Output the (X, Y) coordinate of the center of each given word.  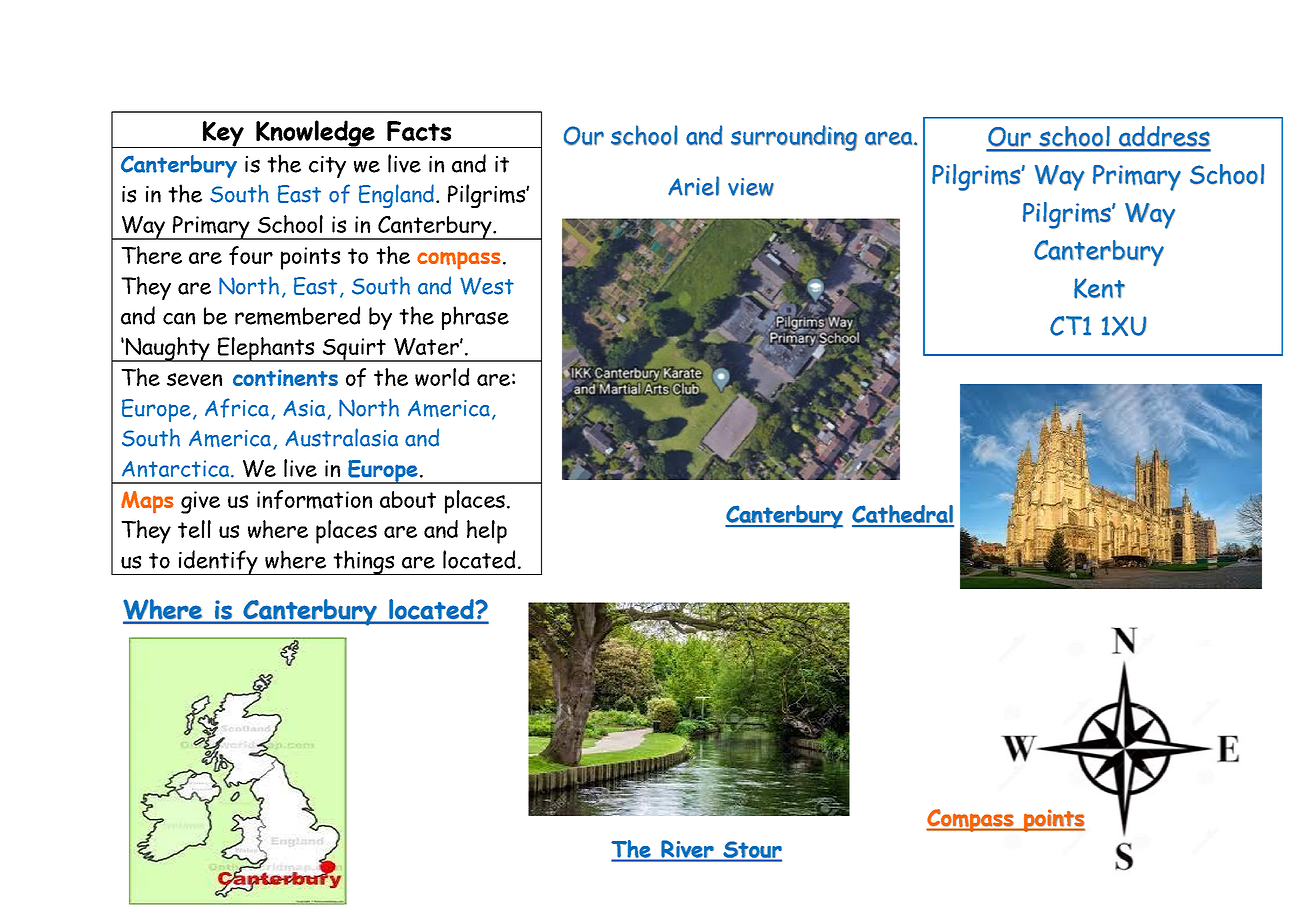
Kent (1099, 288)
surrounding (794, 138)
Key (223, 134)
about (408, 499)
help (487, 532)
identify (218, 562)
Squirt (355, 350)
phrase (475, 318)
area (888, 138)
